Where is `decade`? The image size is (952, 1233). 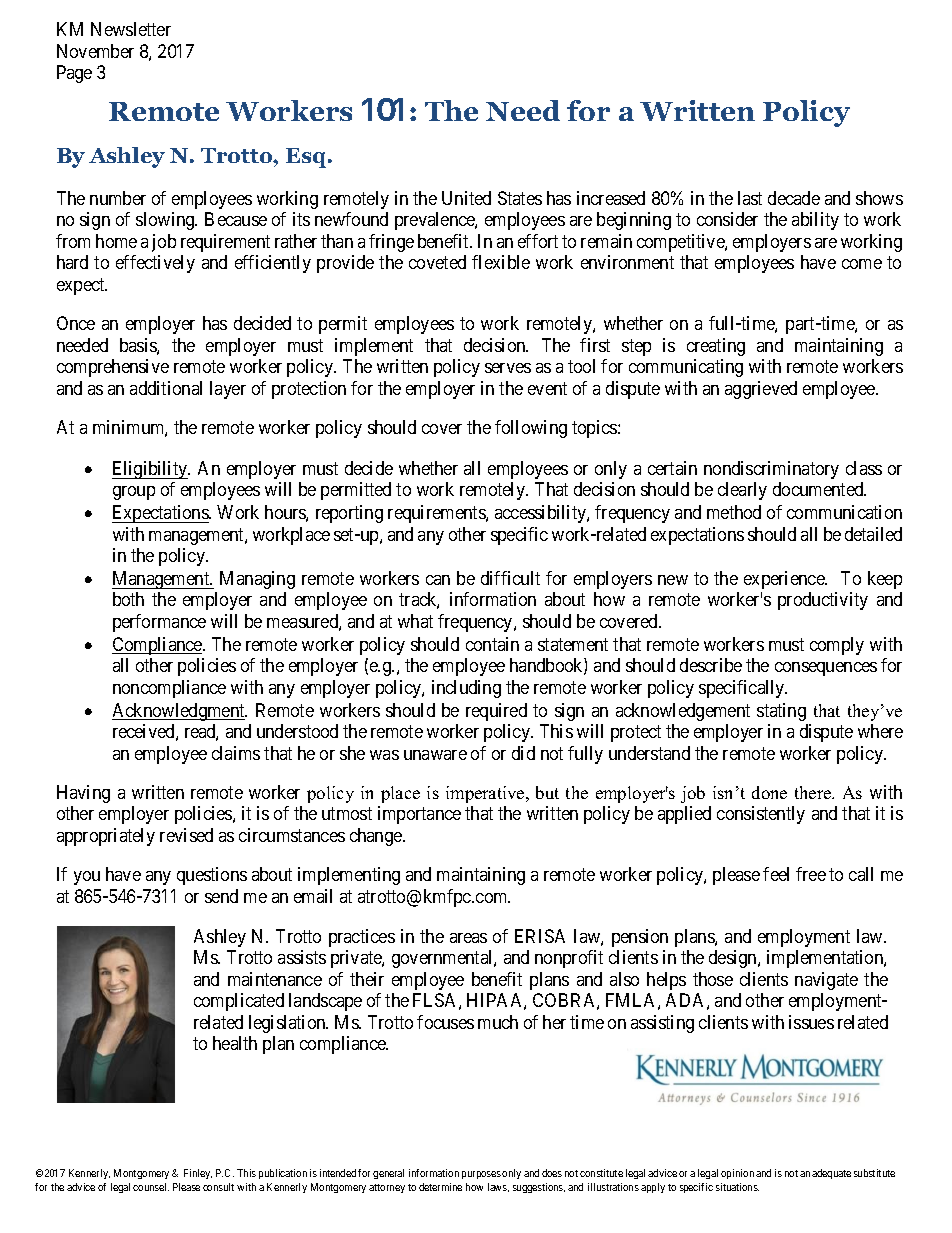 decade is located at coordinates (794, 198).
